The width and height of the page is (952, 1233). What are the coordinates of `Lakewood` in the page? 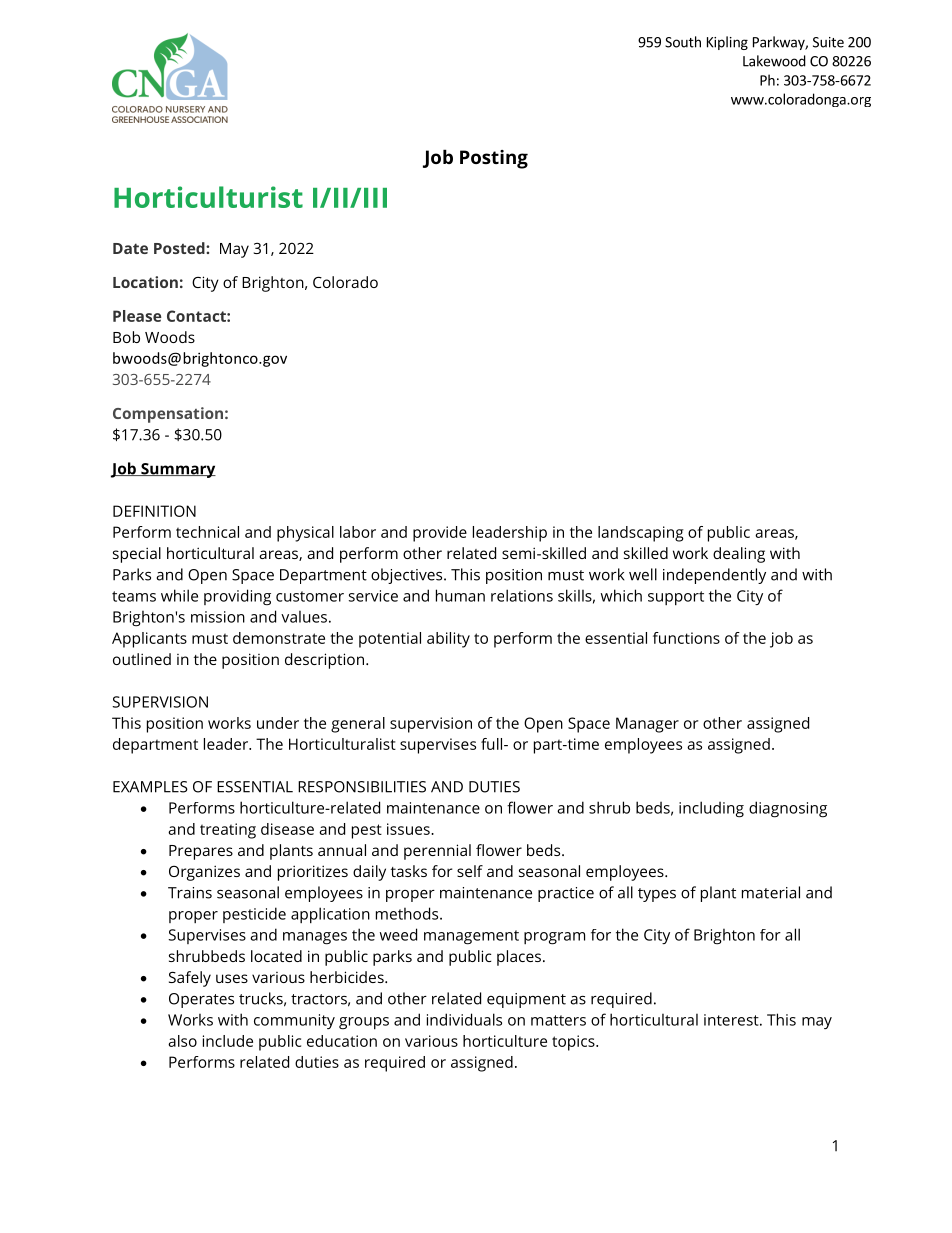 It's located at (774, 61).
